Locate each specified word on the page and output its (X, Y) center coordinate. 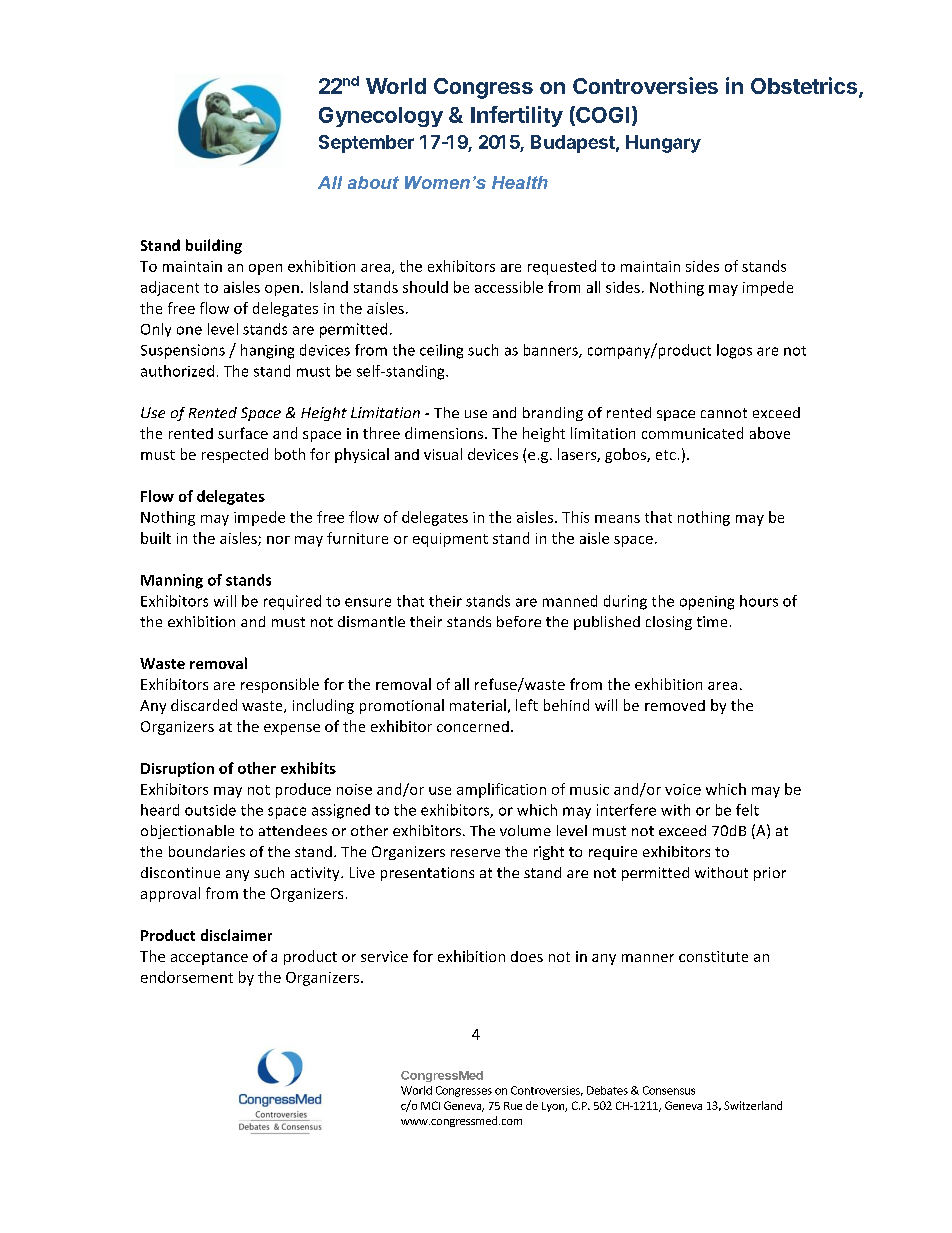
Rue (513, 1106)
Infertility (517, 116)
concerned (473, 726)
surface (243, 433)
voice (683, 789)
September (366, 144)
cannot (724, 413)
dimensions (445, 433)
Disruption (177, 769)
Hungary (663, 144)
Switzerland (753, 1105)
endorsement (187, 977)
